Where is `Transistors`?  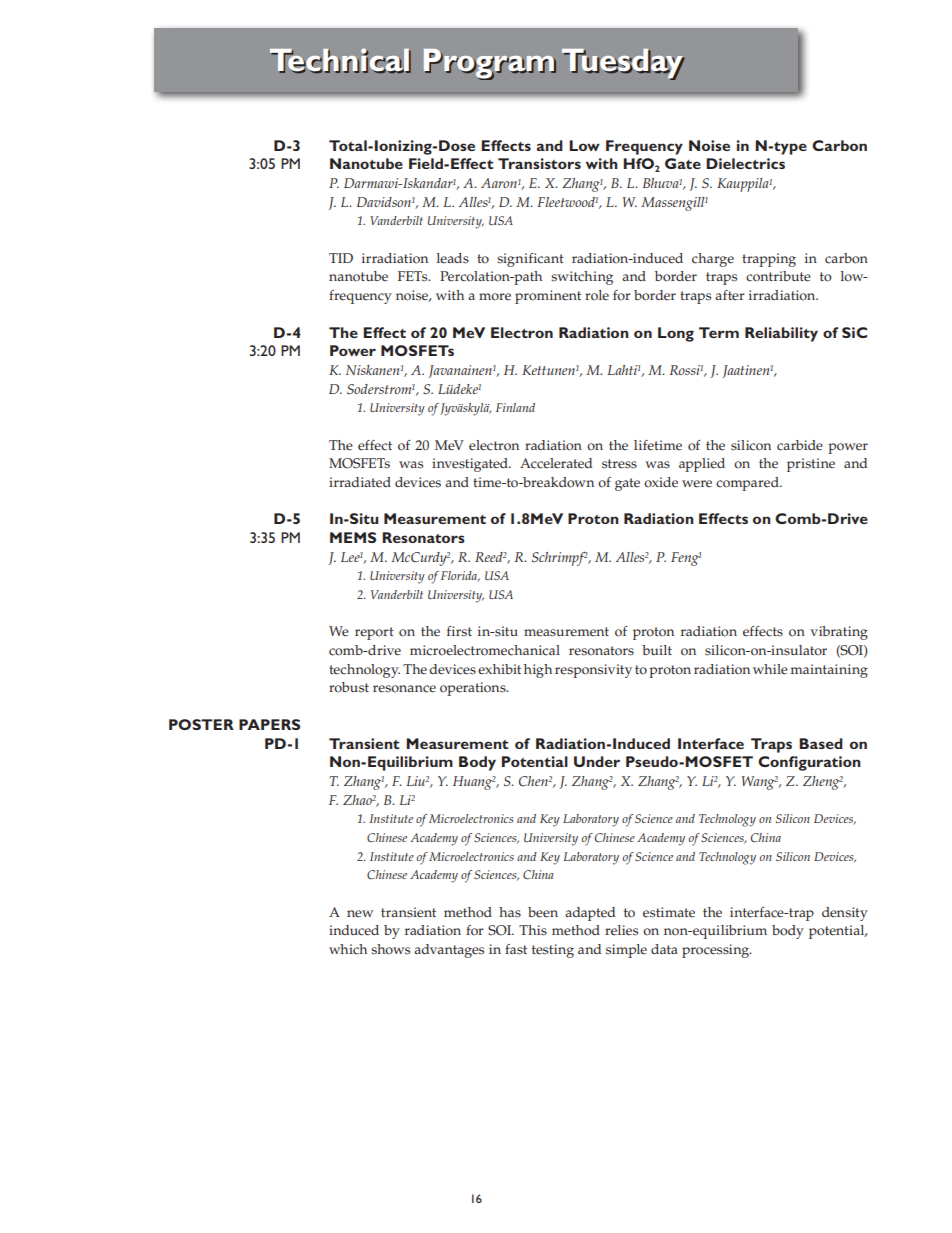
Transistors is located at coordinates (539, 163).
